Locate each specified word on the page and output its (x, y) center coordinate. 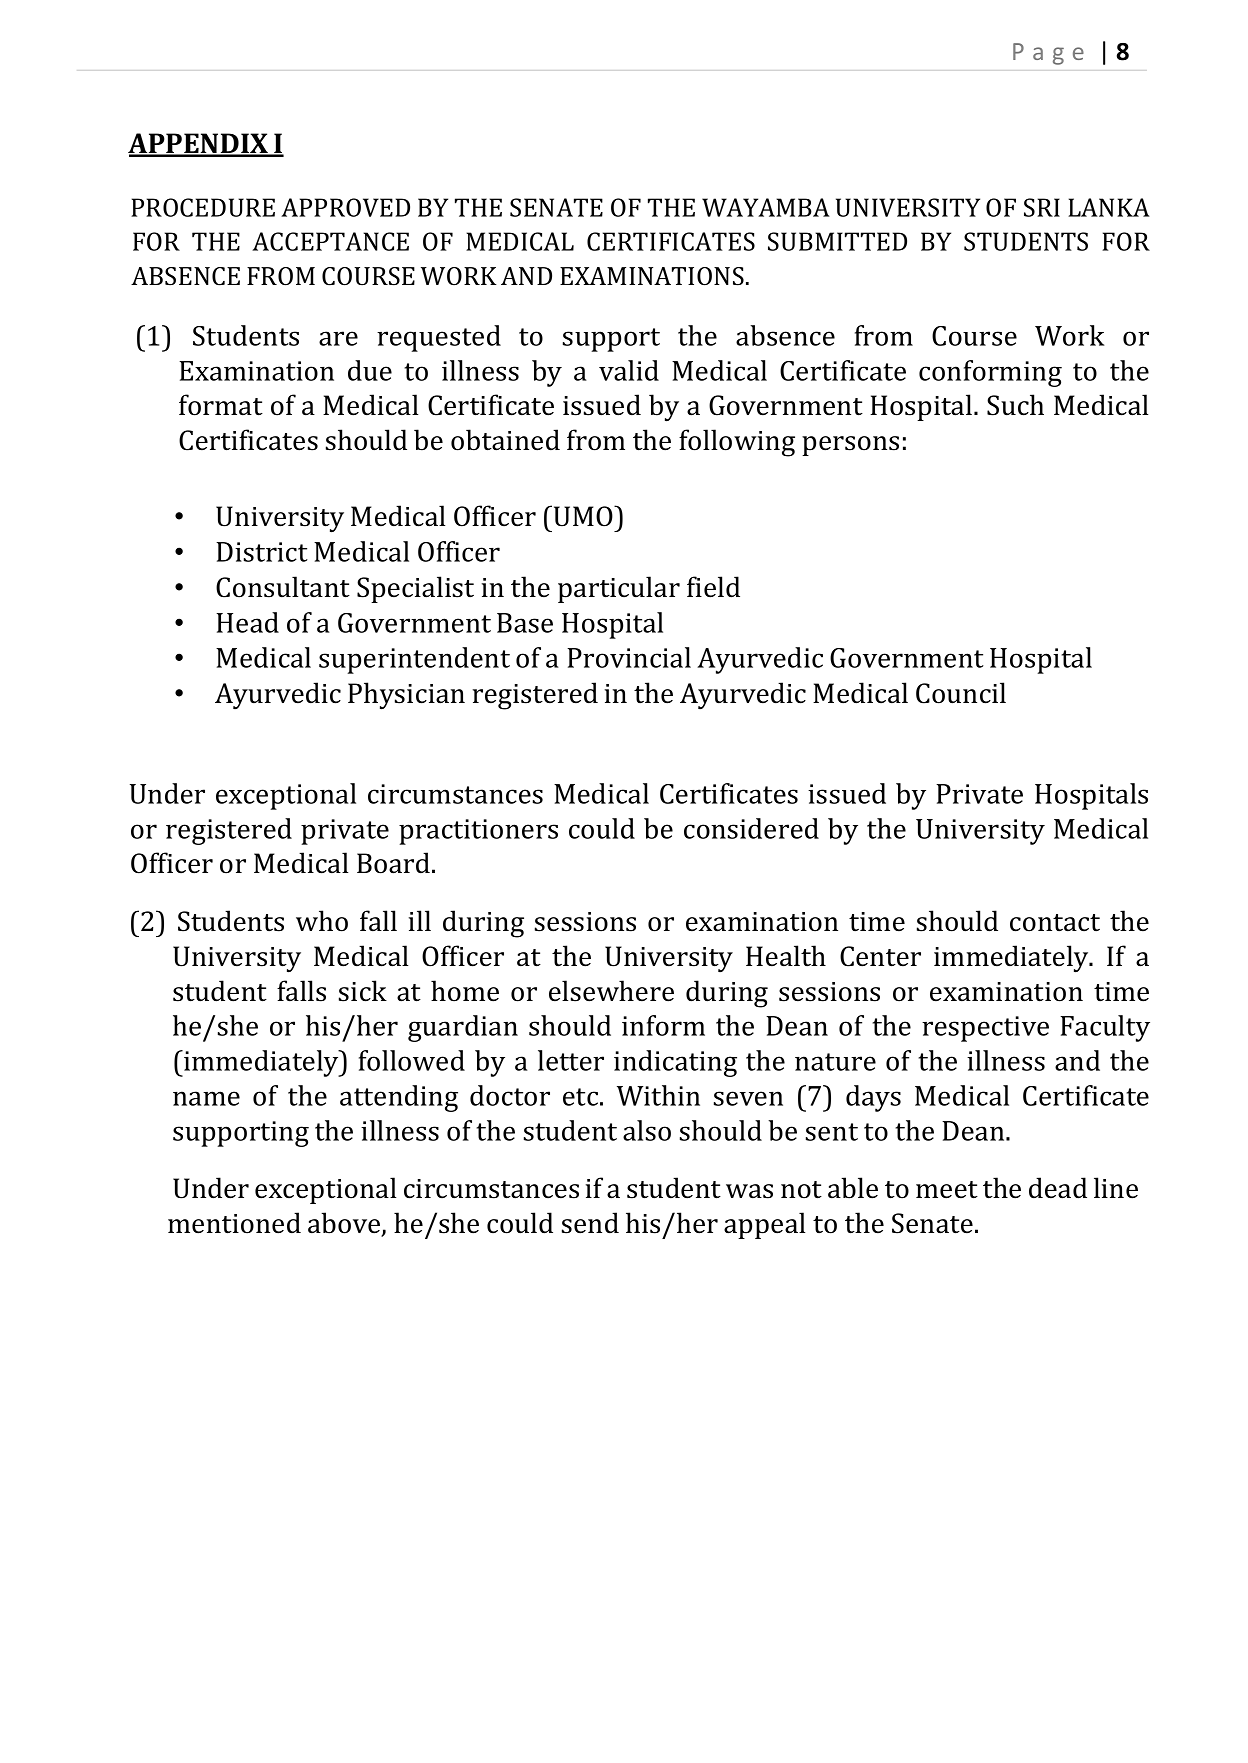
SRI (1042, 207)
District (262, 552)
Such (1015, 405)
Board (393, 863)
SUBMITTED (837, 241)
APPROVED (345, 207)
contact (1055, 923)
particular (619, 589)
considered (751, 828)
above (345, 1224)
